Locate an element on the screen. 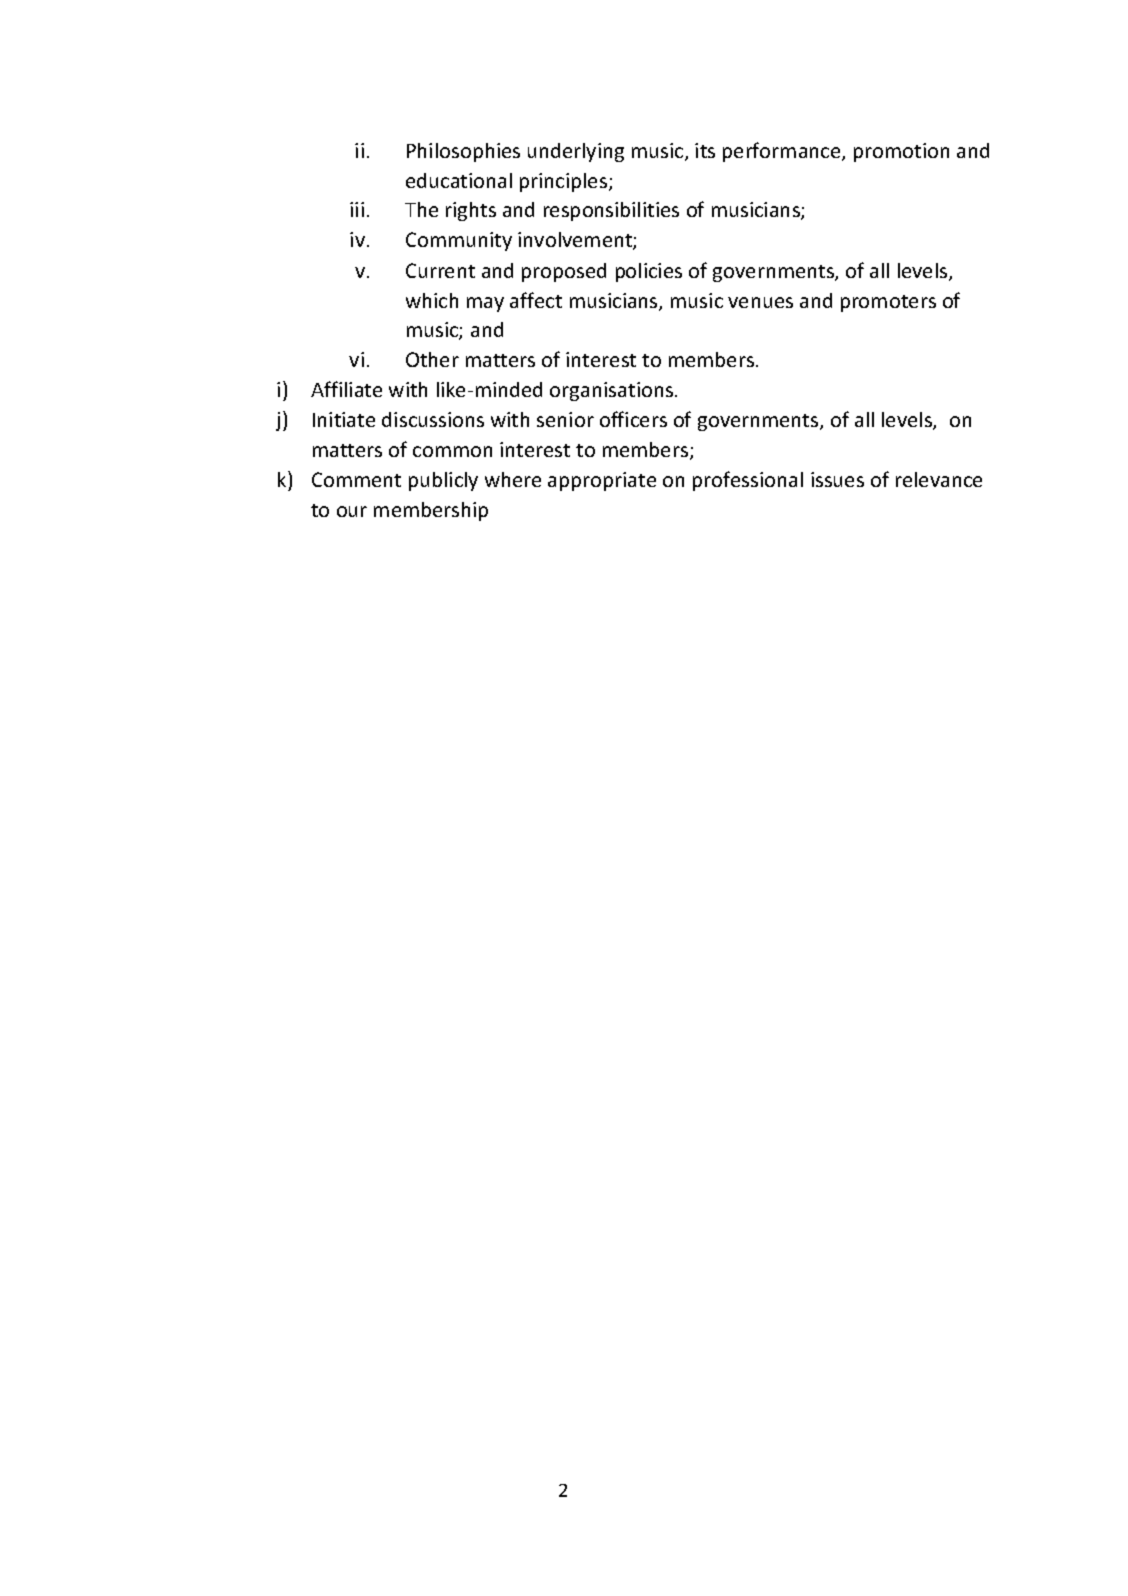 The height and width of the screenshot is (1596, 1128). Philosophies is located at coordinates (463, 152).
